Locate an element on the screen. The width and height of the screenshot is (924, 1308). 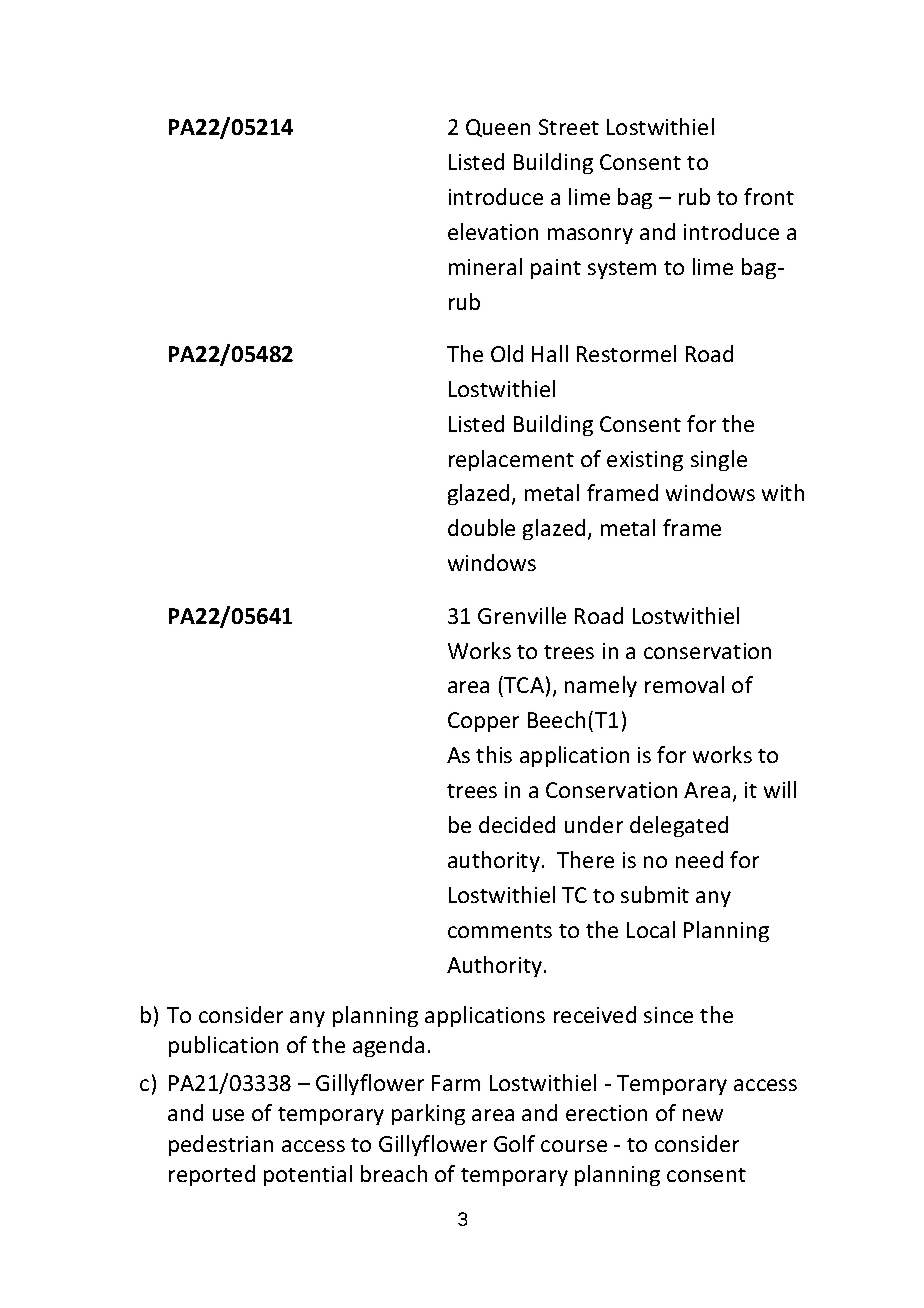
replacement is located at coordinates (511, 460).
